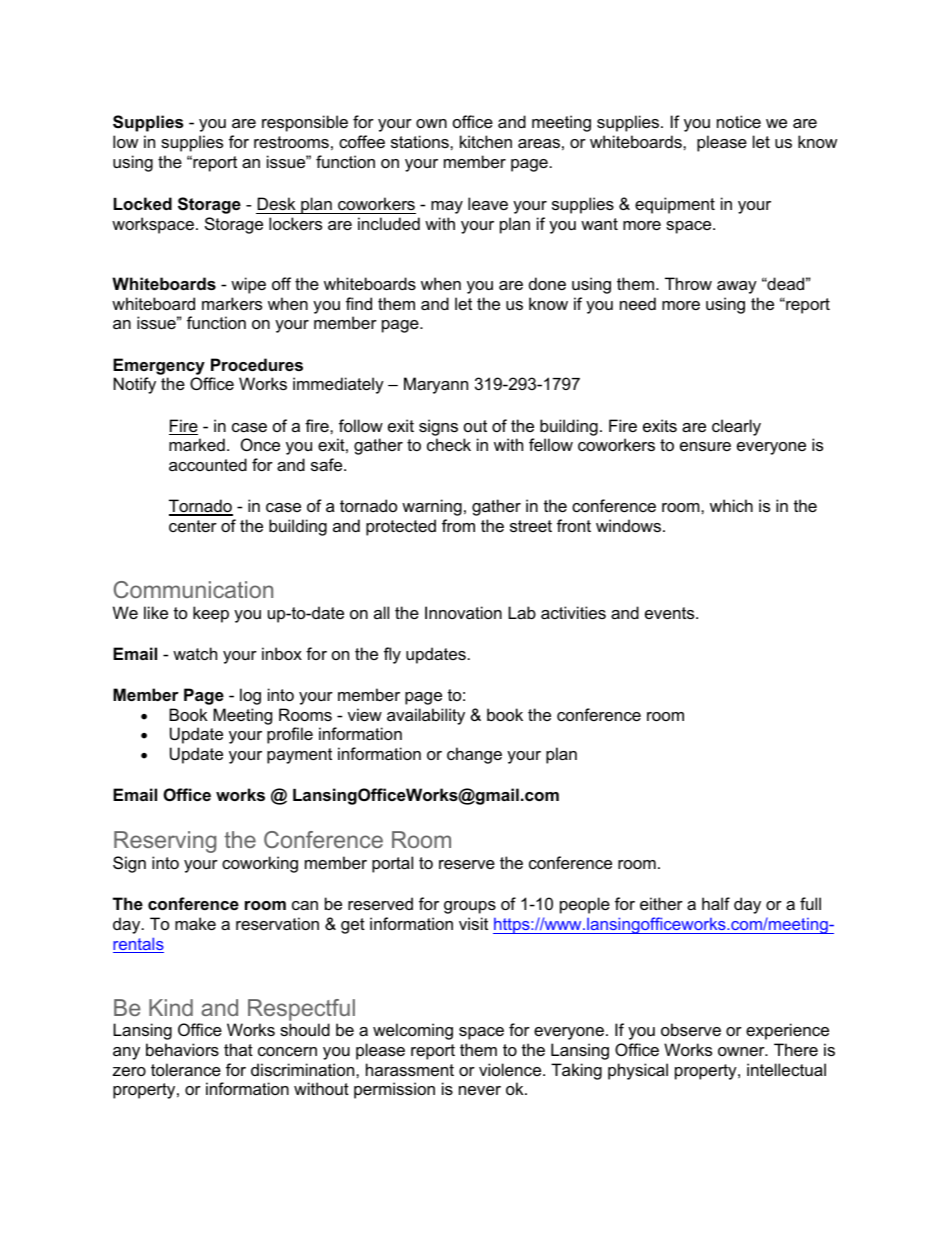  What do you see at coordinates (716, 903) in the document?
I see `half` at bounding box center [716, 903].
